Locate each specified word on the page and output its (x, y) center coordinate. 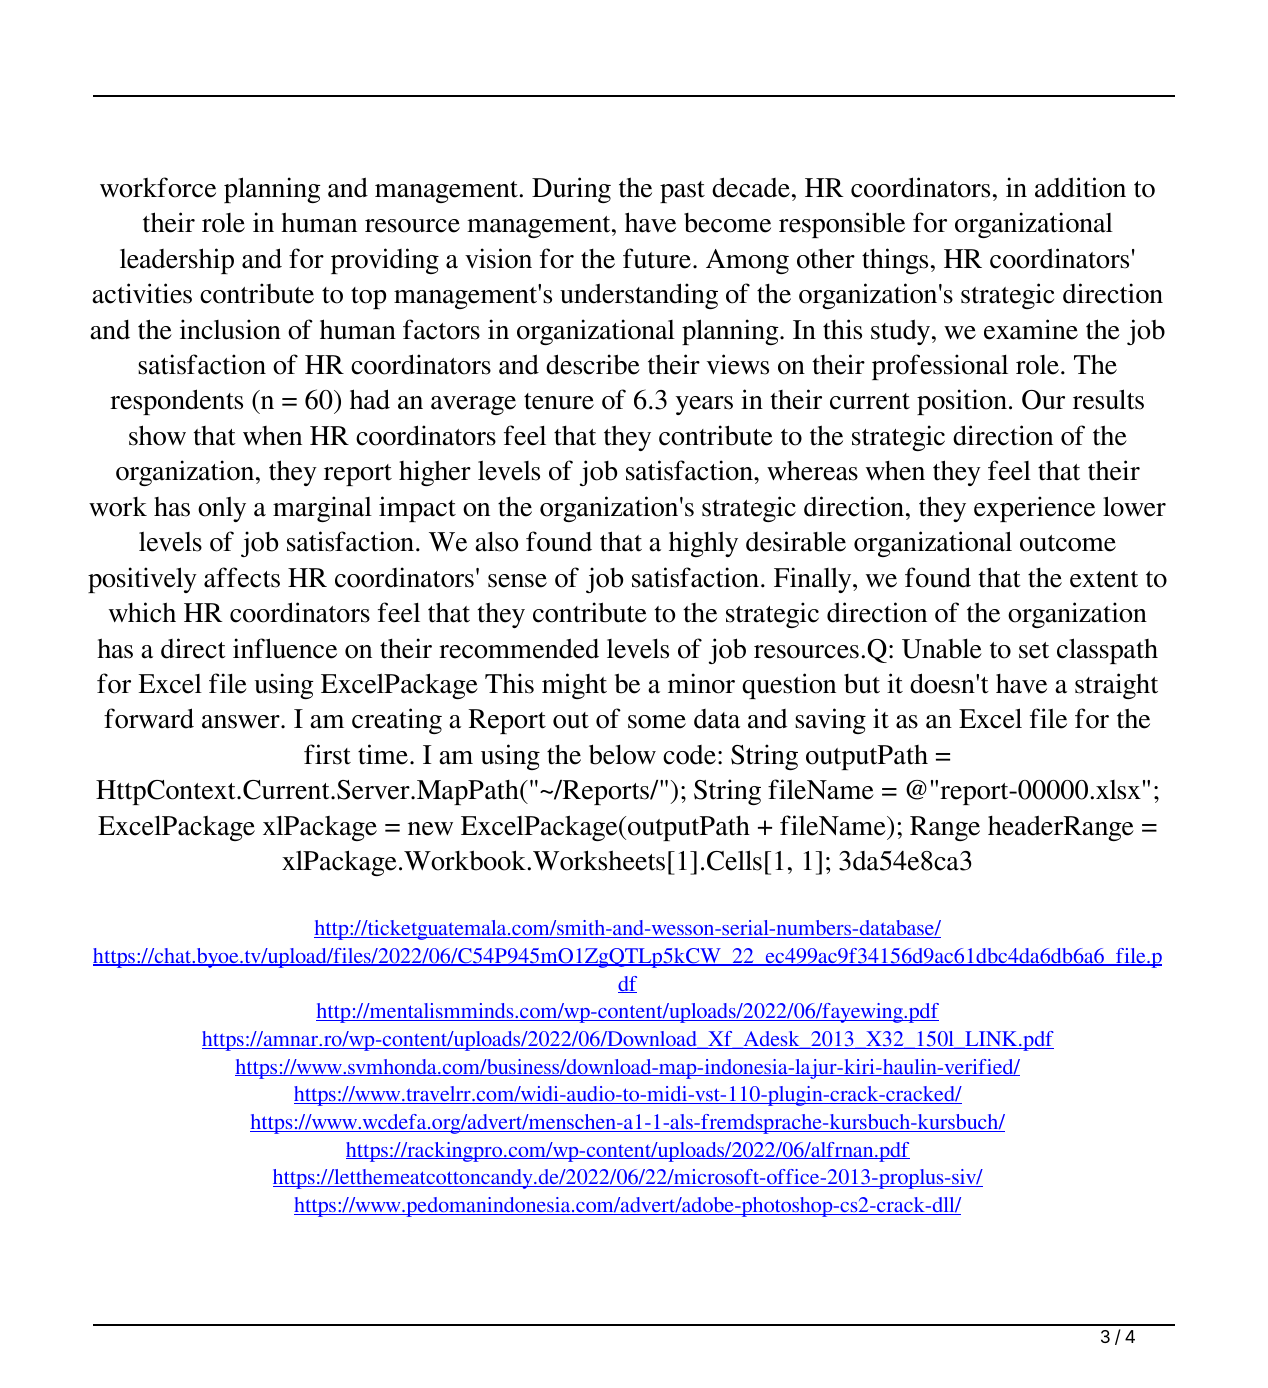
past (682, 192)
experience (1034, 509)
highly (703, 544)
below (622, 754)
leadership (177, 261)
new (430, 829)
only (222, 509)
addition (1080, 187)
